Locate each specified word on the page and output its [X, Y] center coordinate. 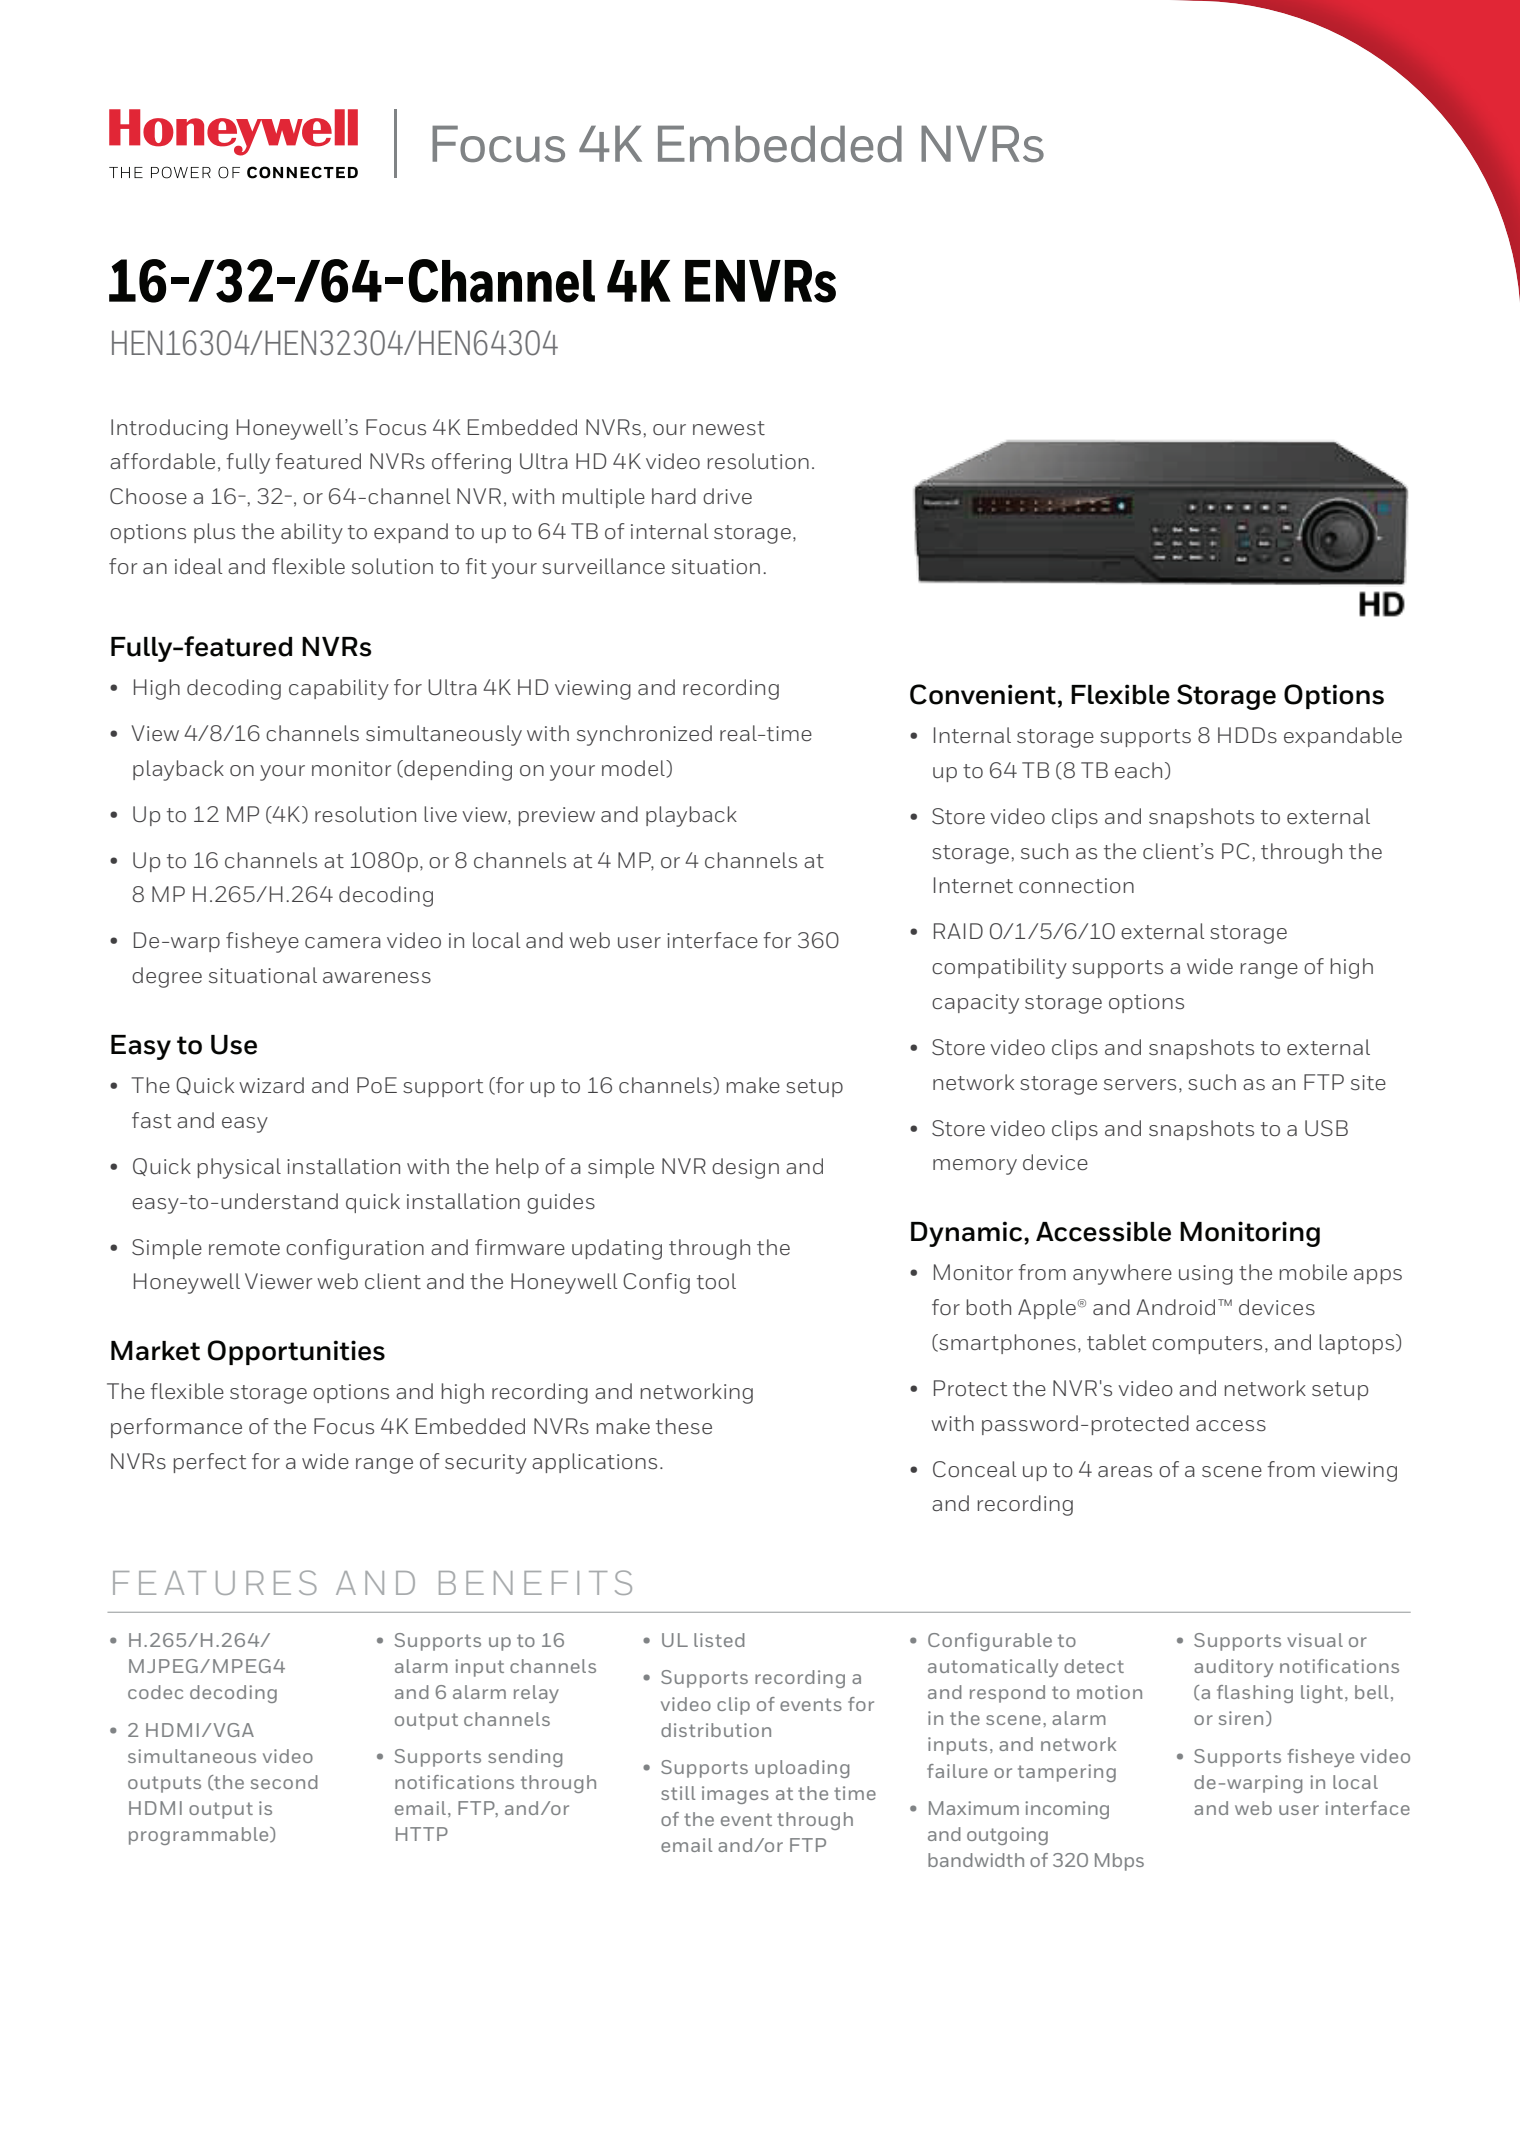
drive [727, 496]
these [684, 1426]
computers [1207, 1345]
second [284, 1782]
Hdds [1247, 735]
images [735, 1795]
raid [958, 931]
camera [343, 942]
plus [214, 533]
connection [1076, 886]
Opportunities [296, 1352]
